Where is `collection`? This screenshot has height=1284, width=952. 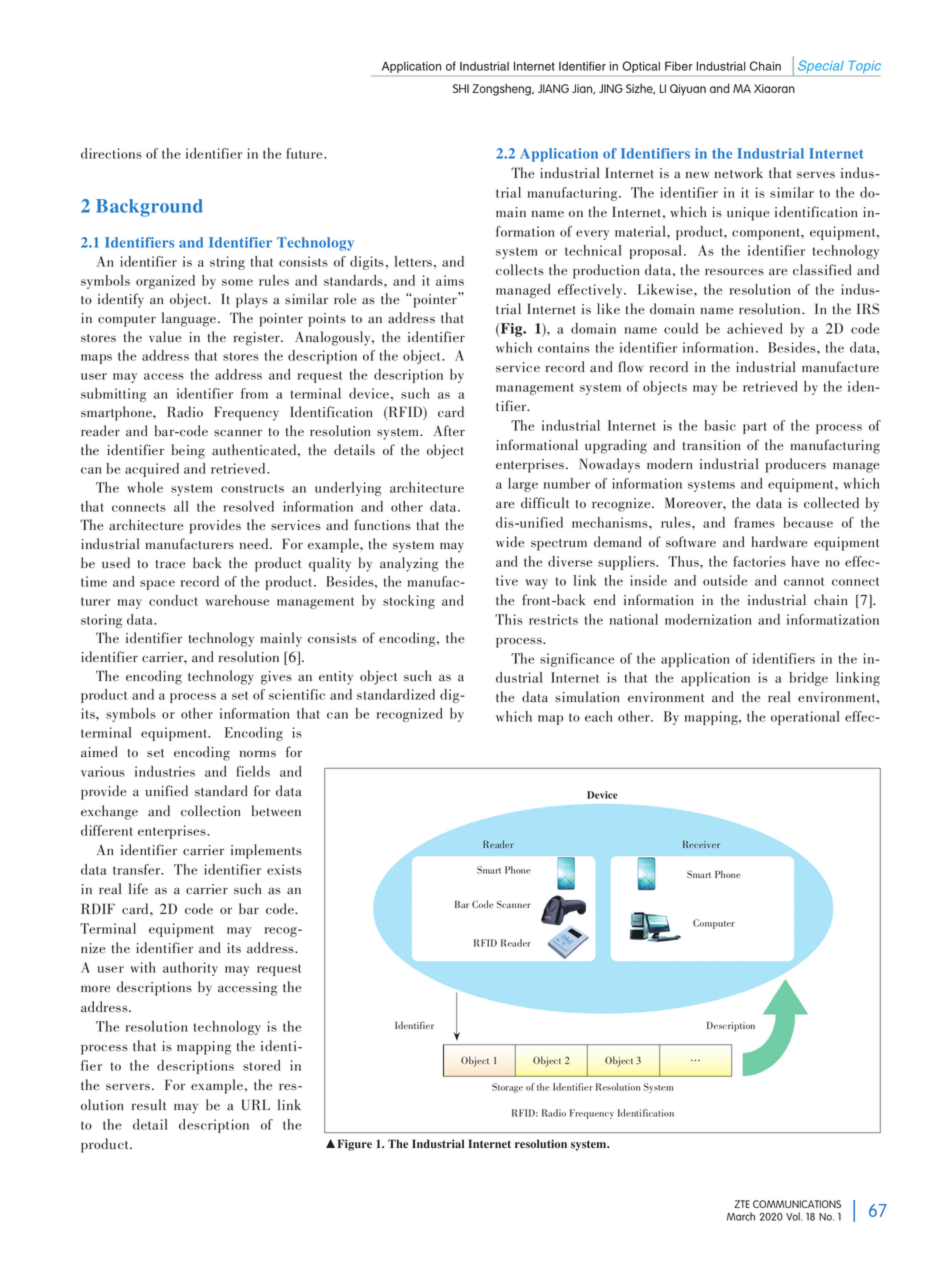
collection is located at coordinates (211, 810).
